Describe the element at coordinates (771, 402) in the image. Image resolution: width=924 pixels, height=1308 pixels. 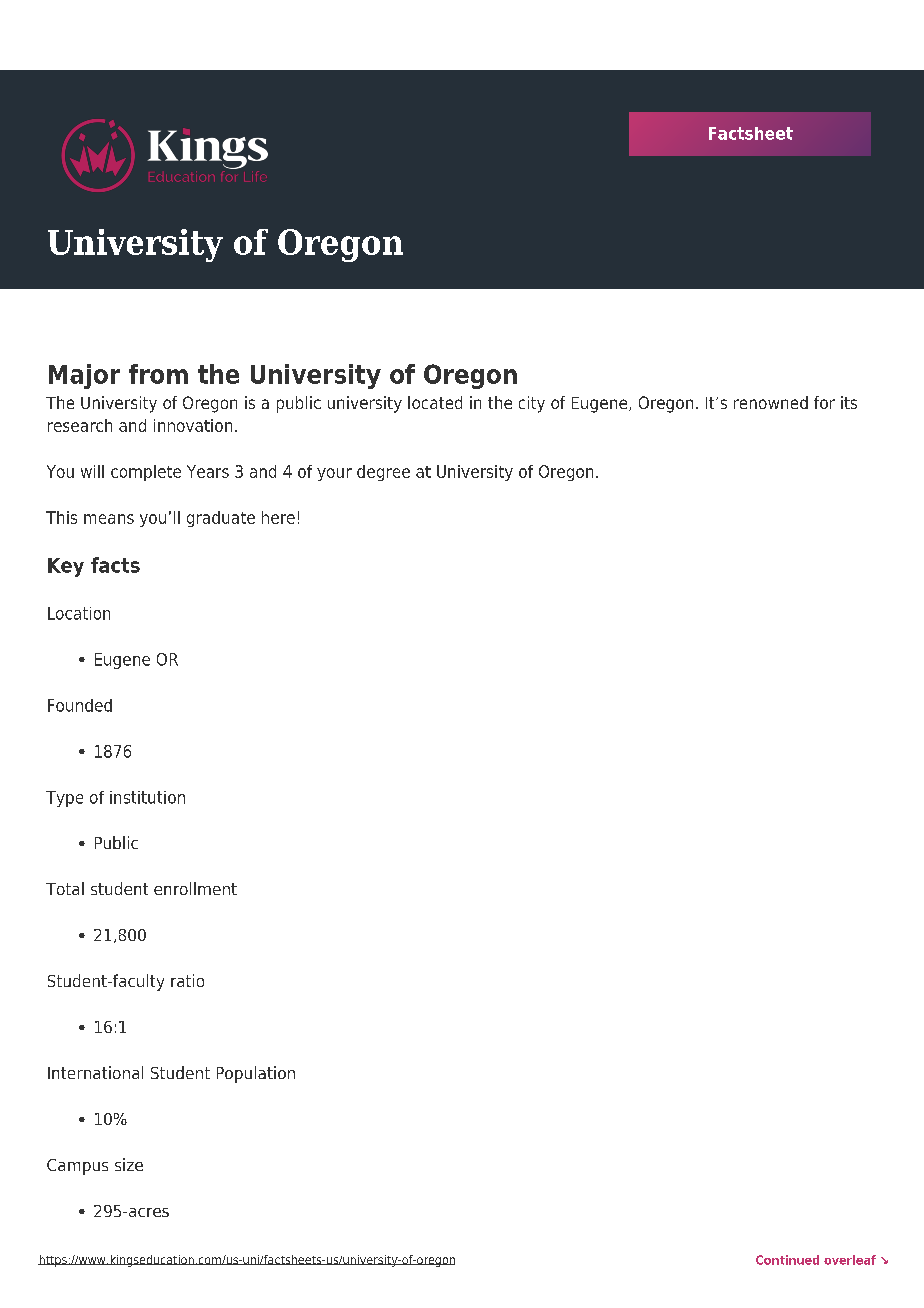
I see `renowned` at that location.
